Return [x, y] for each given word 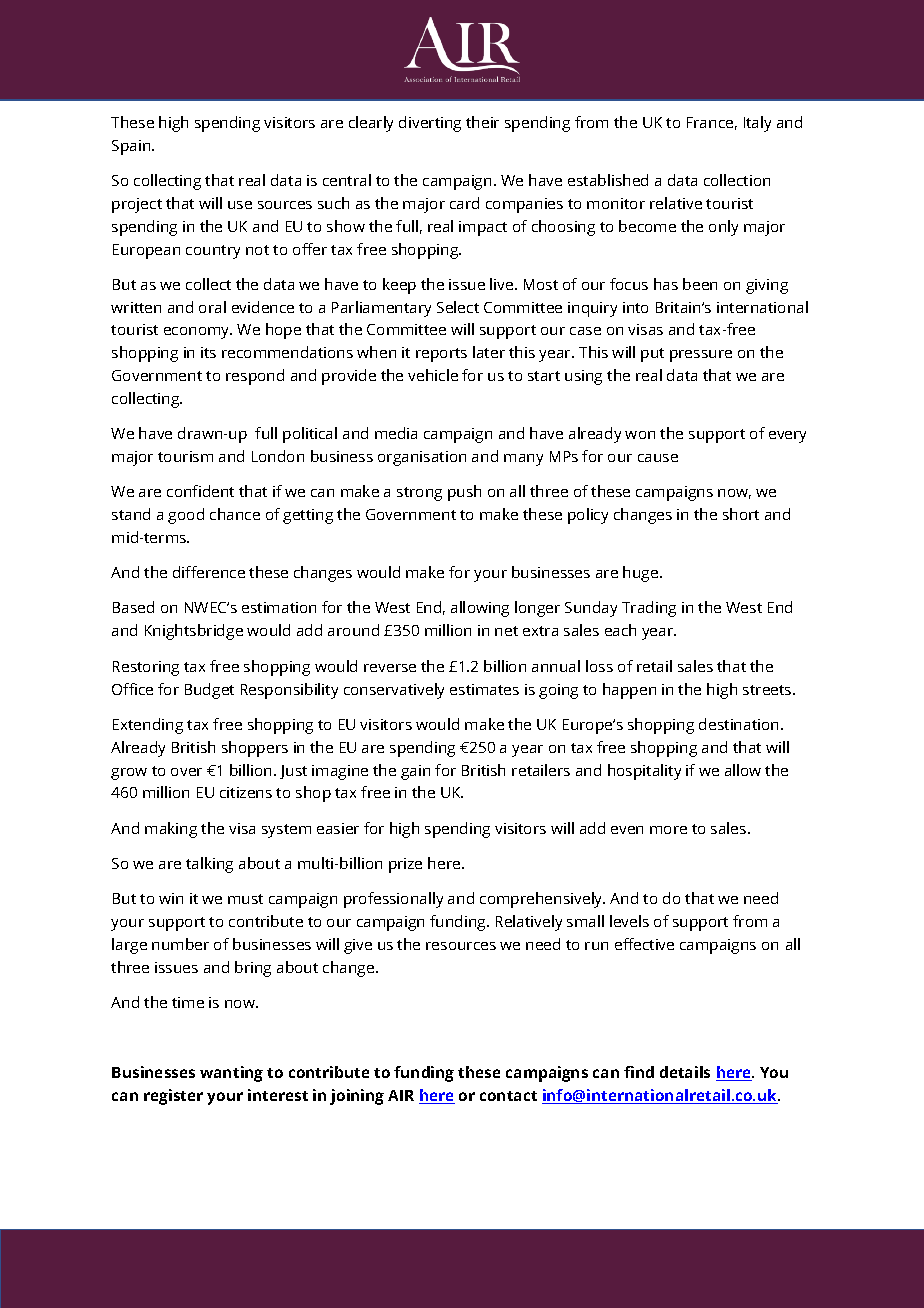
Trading [649, 609]
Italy [757, 124]
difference [209, 572]
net [506, 631]
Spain [132, 147]
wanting [231, 1074]
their [482, 122]
